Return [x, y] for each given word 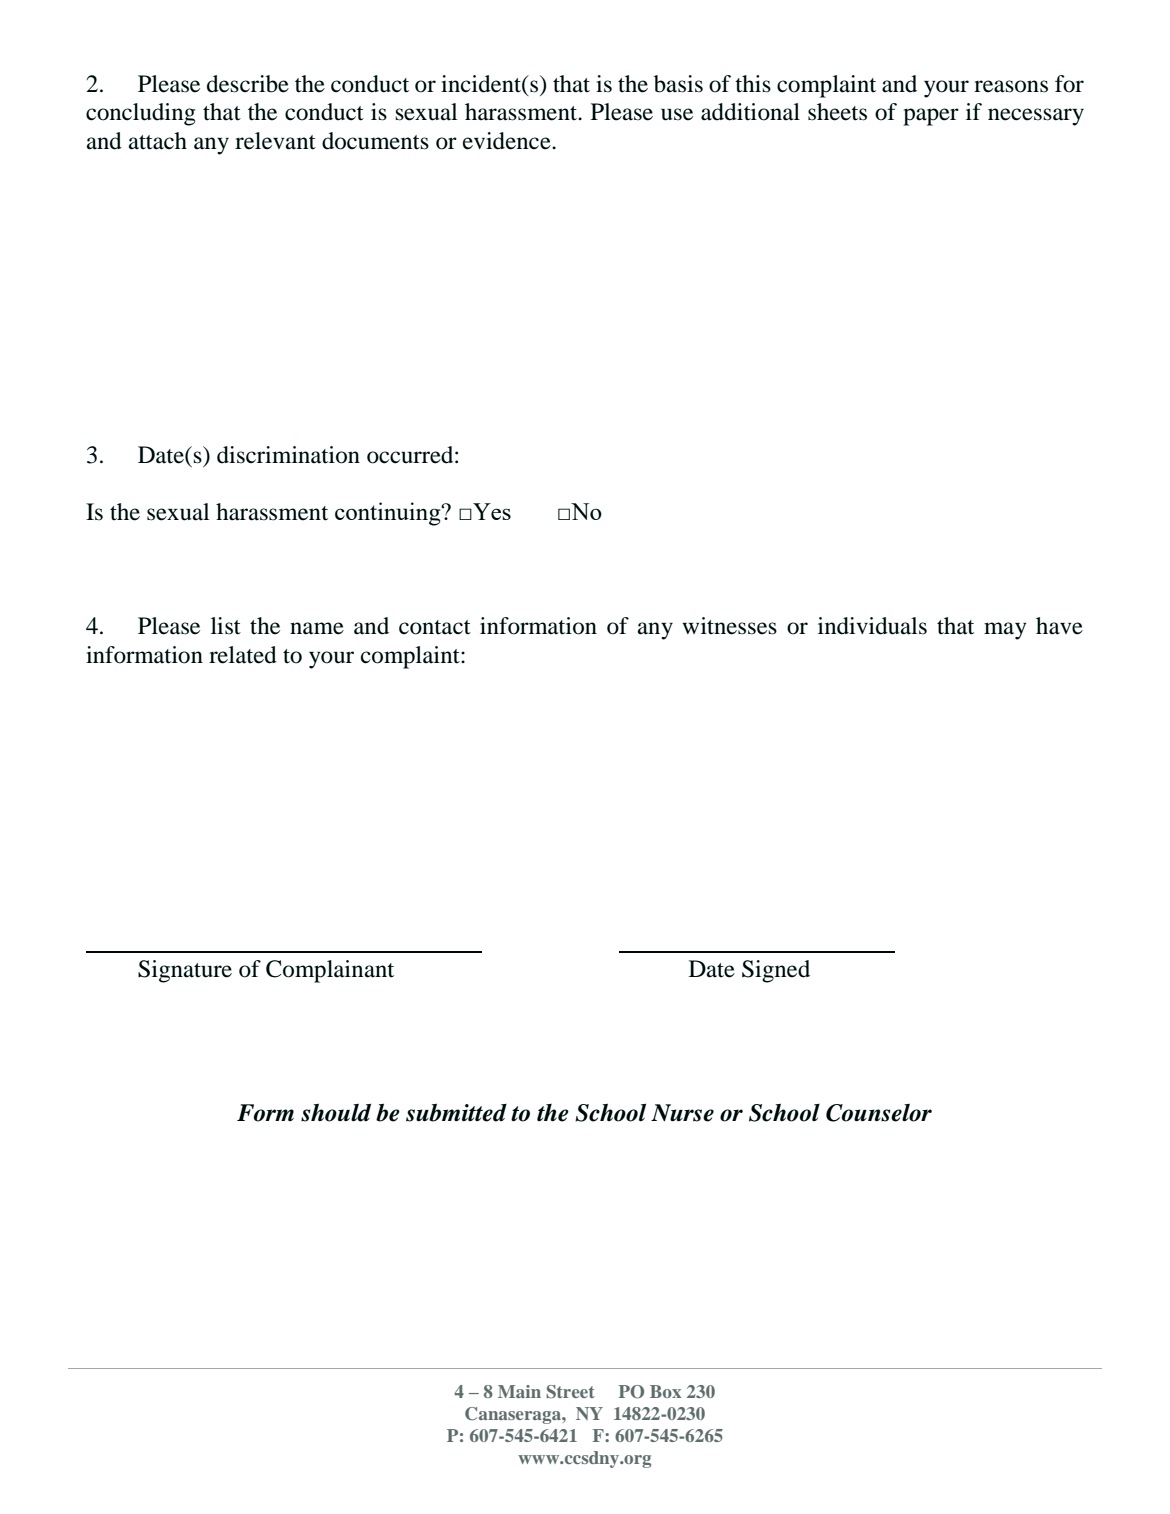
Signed [776, 971]
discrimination [288, 455]
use [677, 114]
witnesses [729, 626]
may [1005, 631]
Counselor [879, 1113]
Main [519, 1391]
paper [931, 117]
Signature [185, 971]
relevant [275, 141]
